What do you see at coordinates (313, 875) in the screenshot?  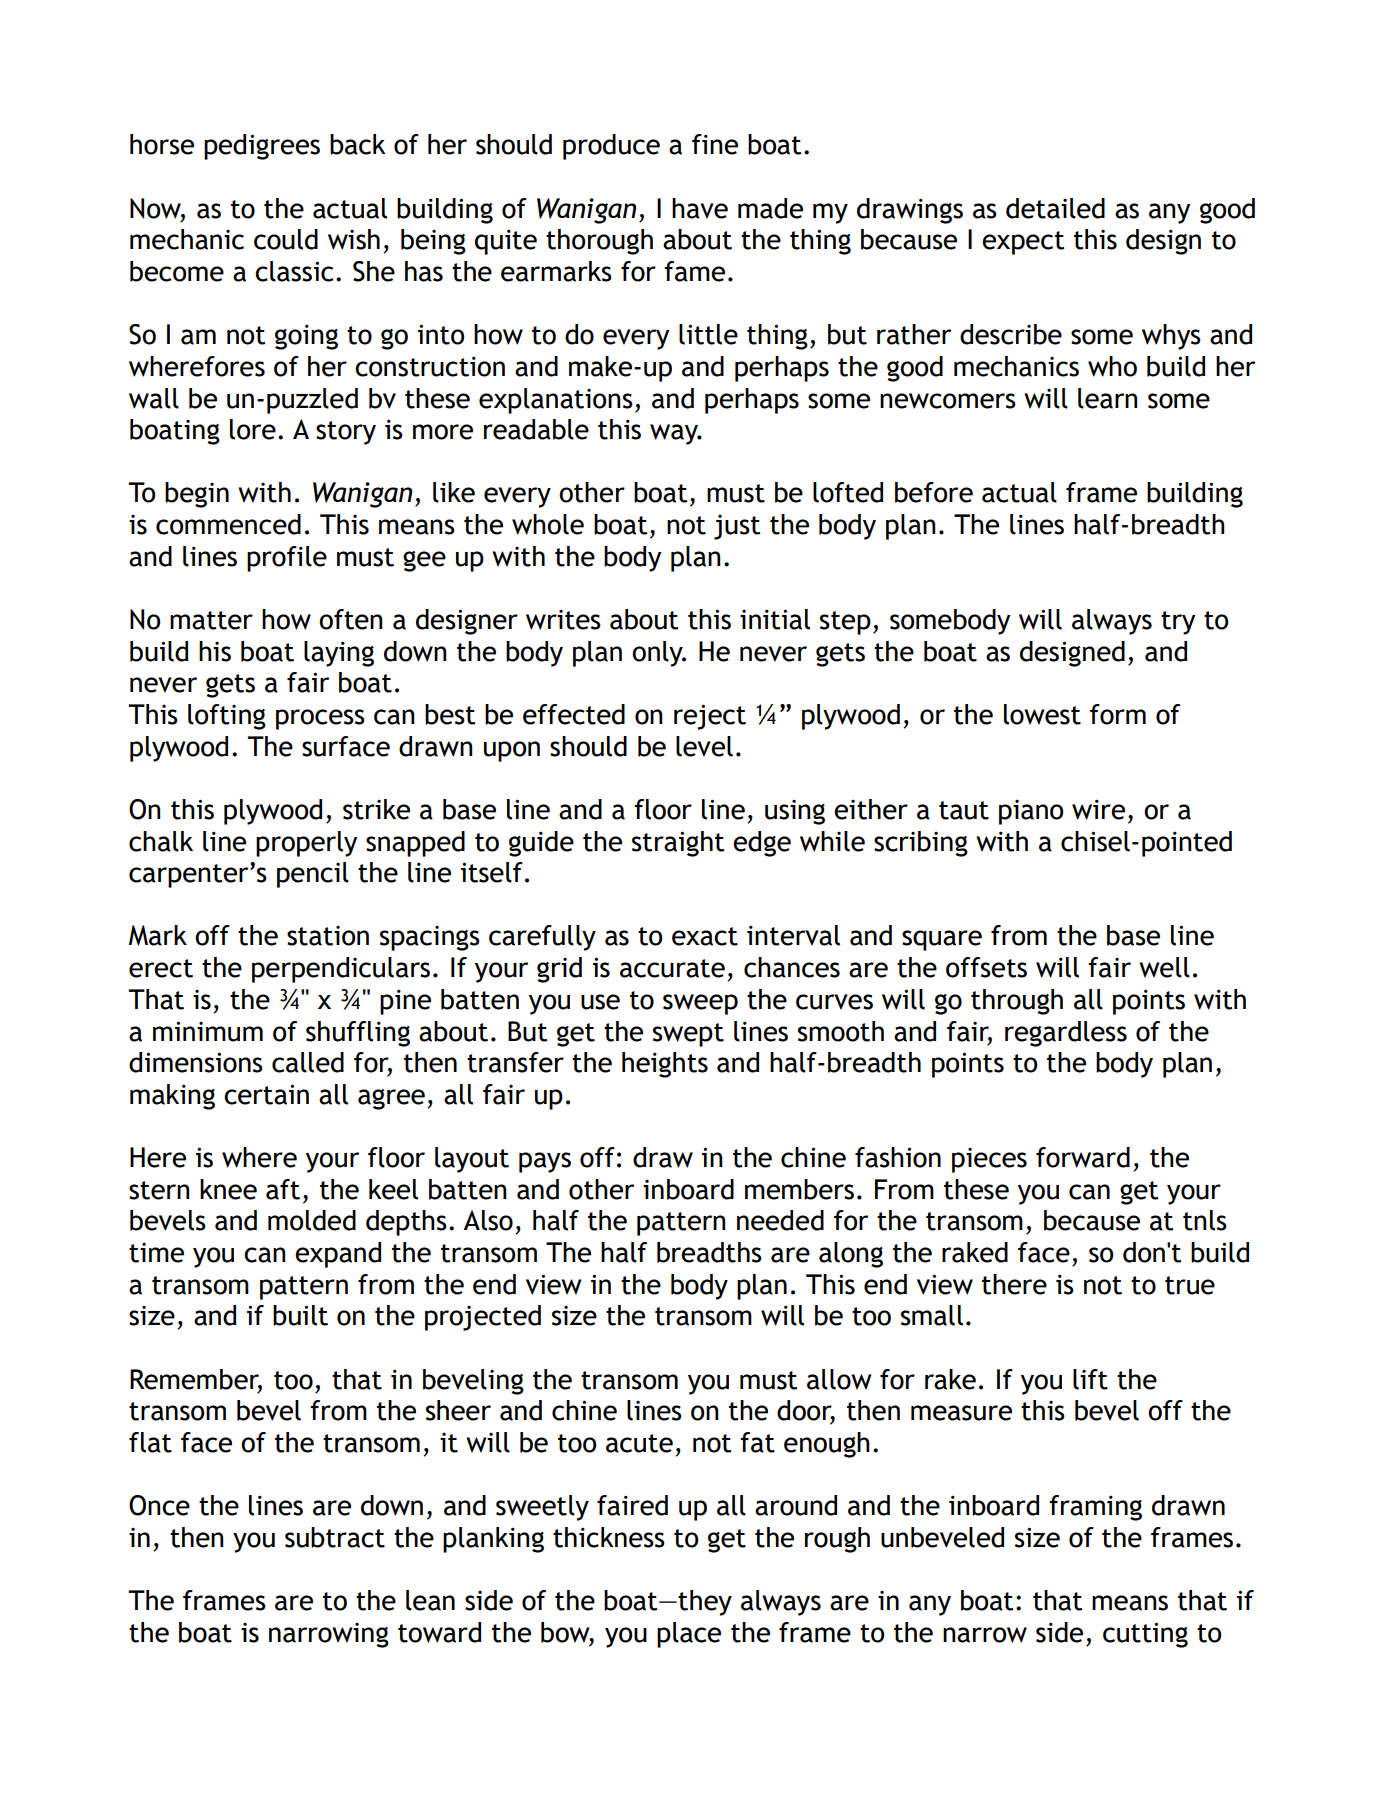 I see `pencil` at bounding box center [313, 875].
